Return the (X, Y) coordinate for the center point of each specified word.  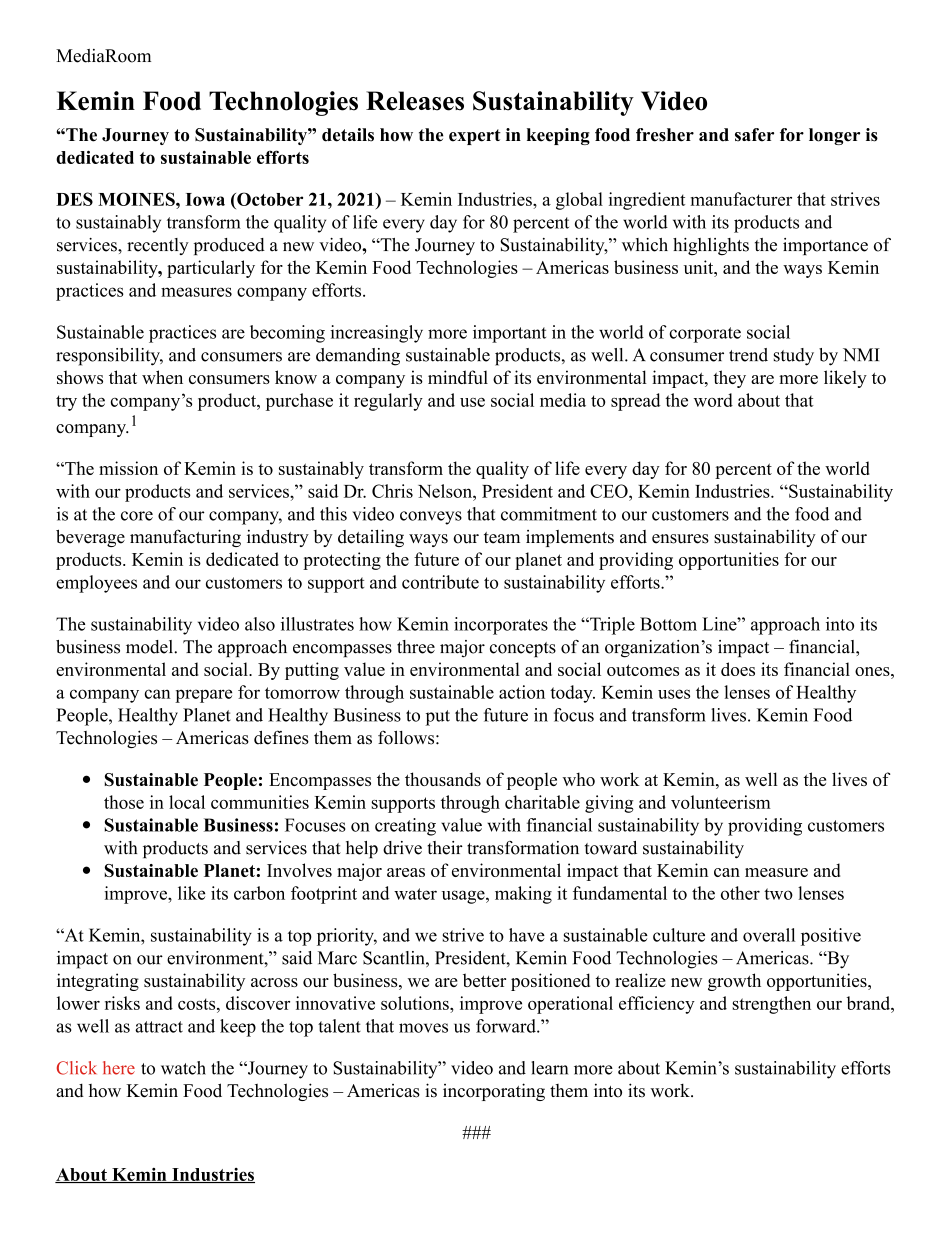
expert (475, 137)
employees (96, 584)
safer (754, 135)
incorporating (494, 1092)
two (778, 894)
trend (748, 355)
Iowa (205, 199)
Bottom (668, 624)
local (187, 802)
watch (183, 1068)
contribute (440, 582)
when (162, 377)
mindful (458, 377)
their (445, 848)
